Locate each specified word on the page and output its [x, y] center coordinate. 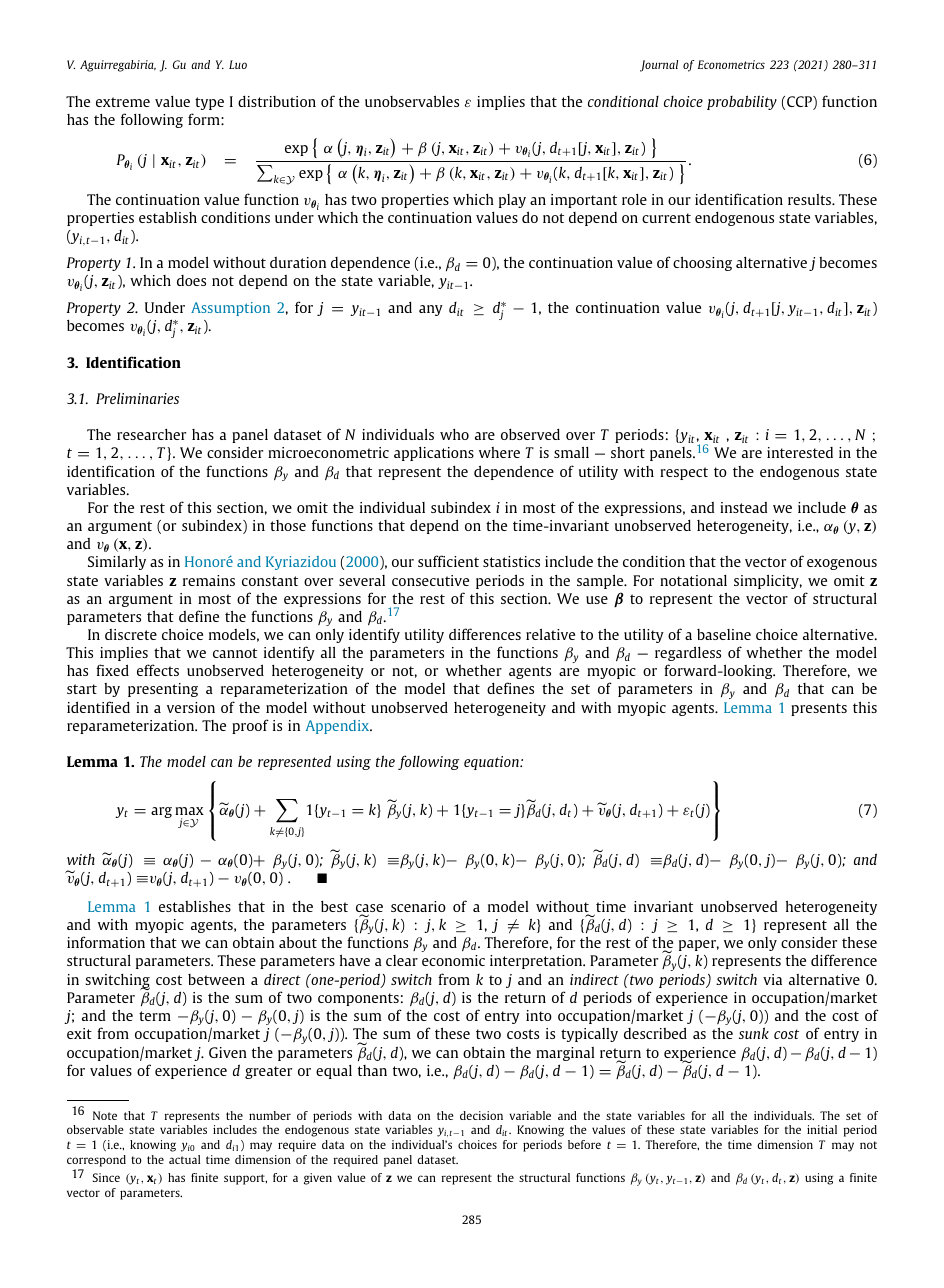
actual [184, 1159]
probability [742, 102]
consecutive [430, 580]
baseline [724, 634]
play [512, 201]
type [209, 103]
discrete [131, 634]
